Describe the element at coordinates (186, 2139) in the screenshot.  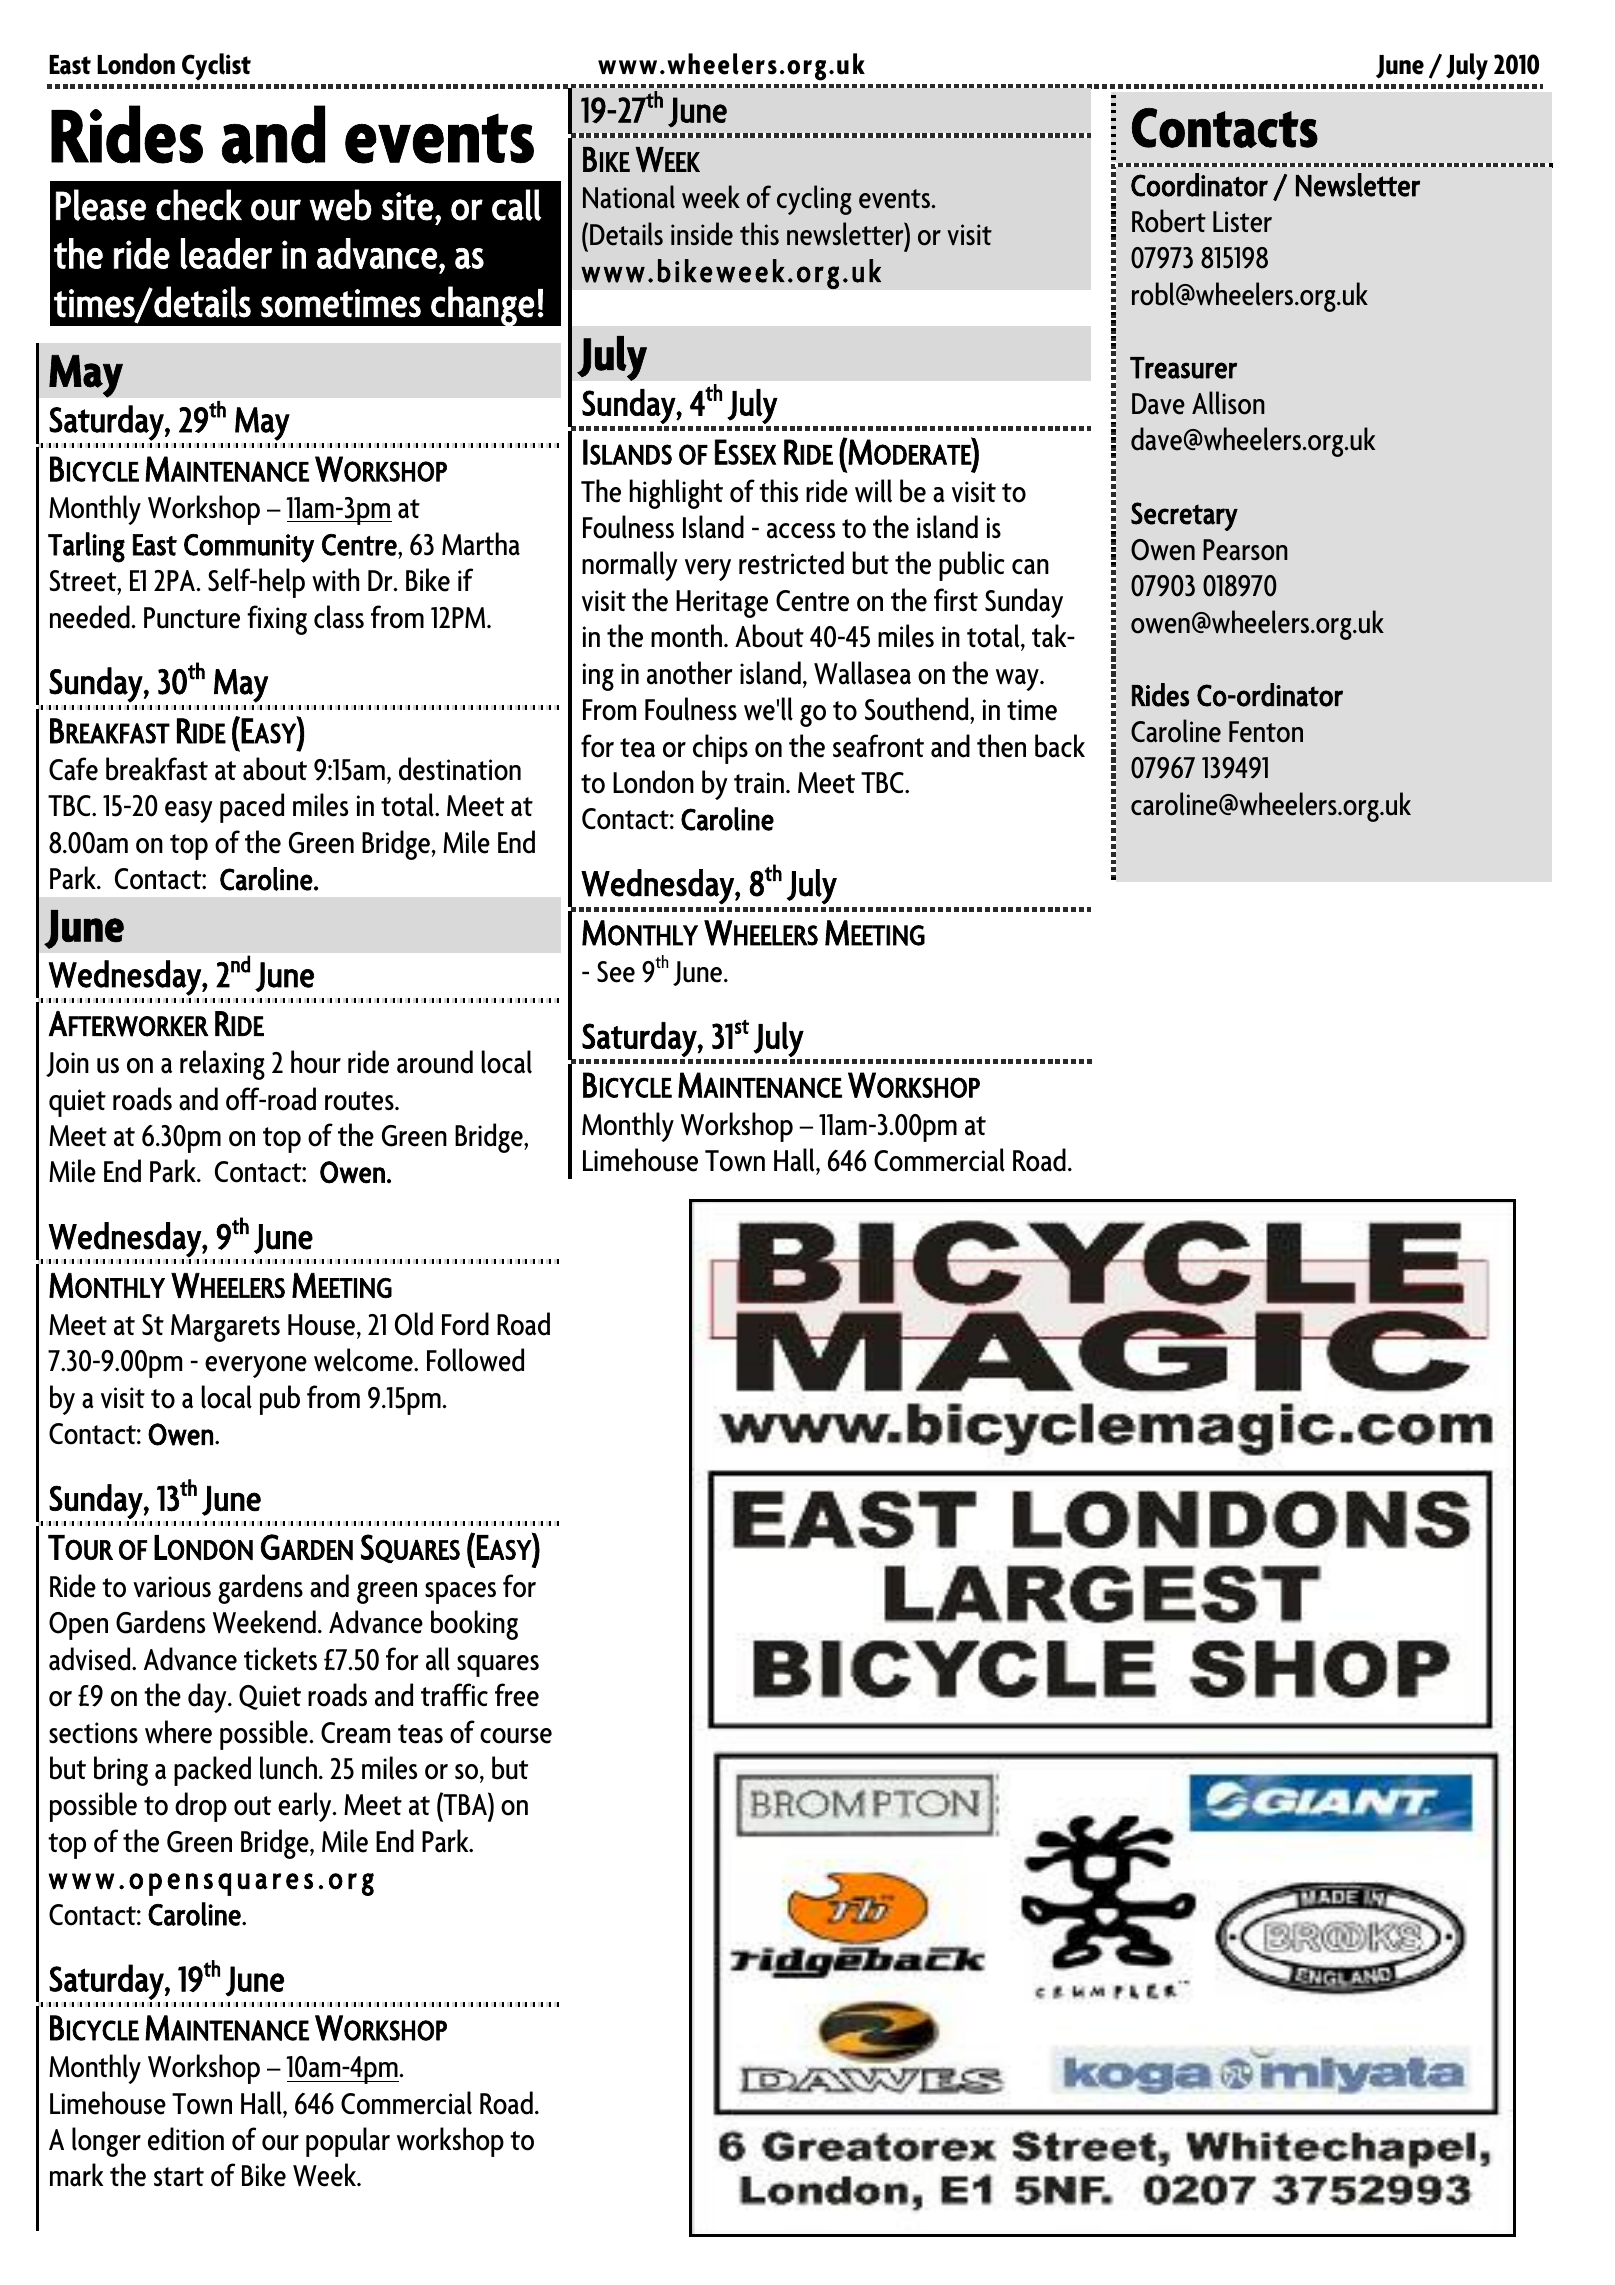
I see `edition` at that location.
